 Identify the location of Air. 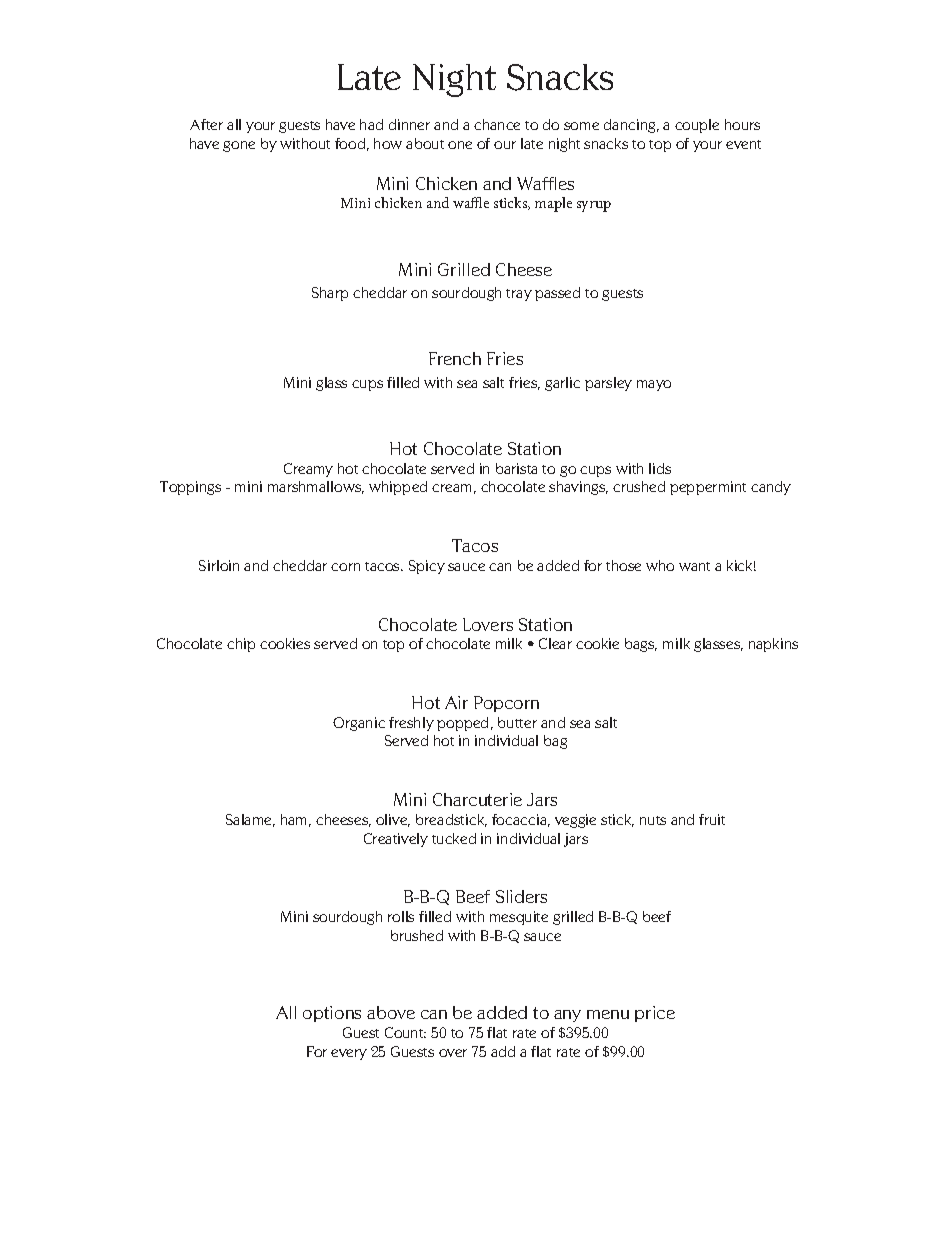
(456, 702).
